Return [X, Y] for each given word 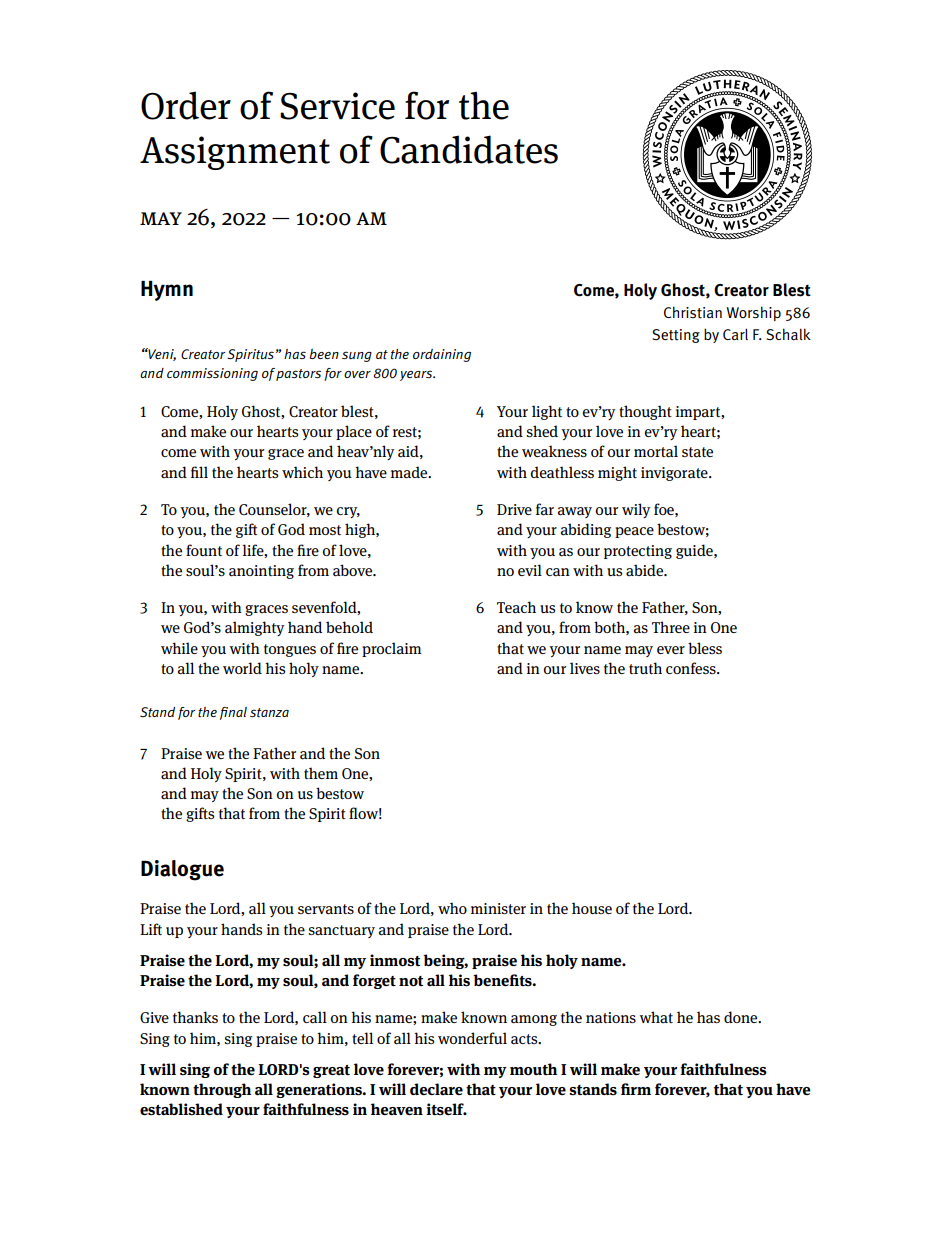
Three [671, 627]
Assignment [235, 153]
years [417, 375]
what [656, 1017]
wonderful [472, 1038]
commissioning [212, 374]
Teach [516, 607]
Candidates [469, 149]
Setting [676, 336]
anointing [261, 572]
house [592, 908]
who [452, 908]
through [222, 1090]
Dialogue [182, 870]
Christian [693, 312]
